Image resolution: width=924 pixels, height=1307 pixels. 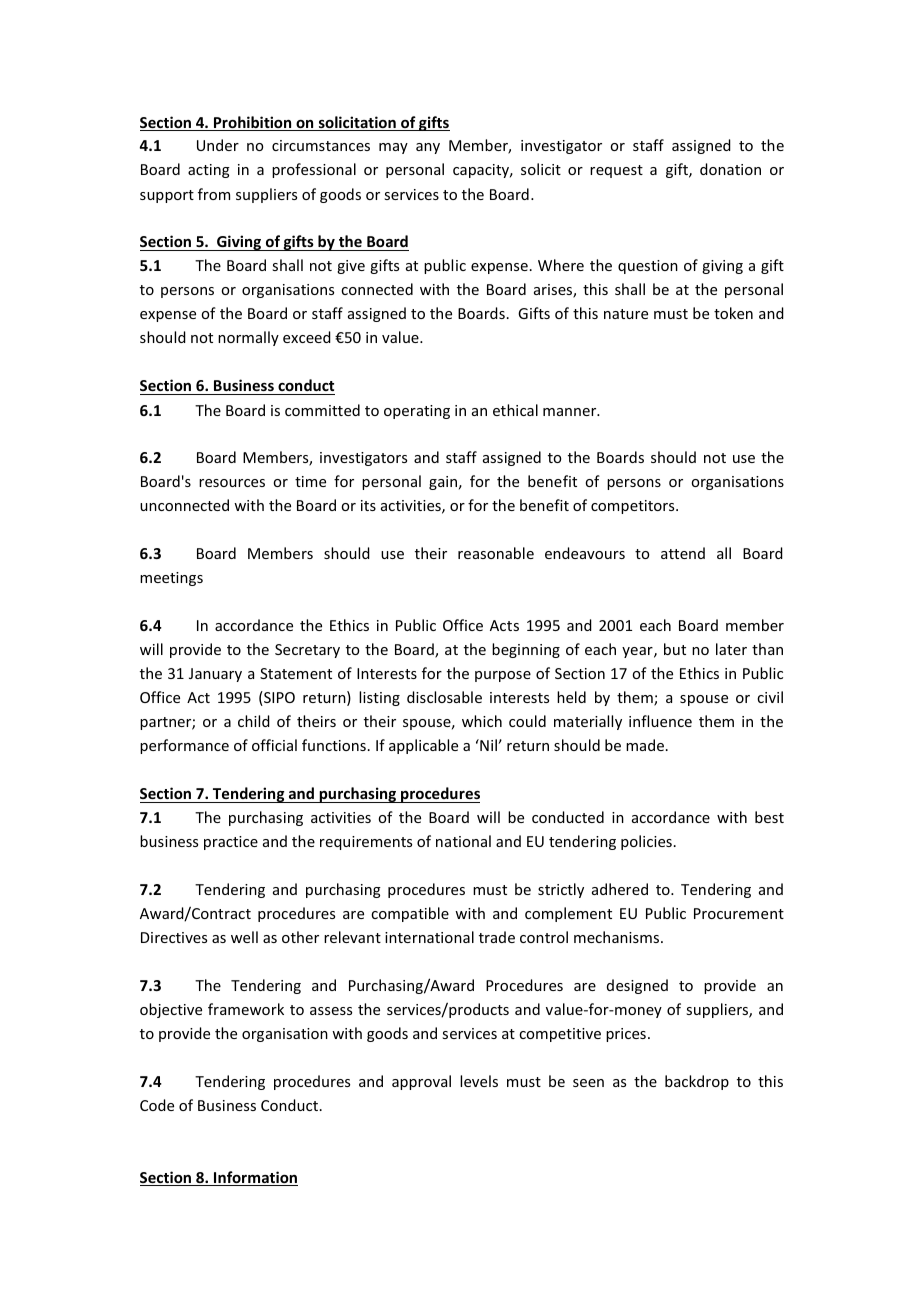 What do you see at coordinates (428, 148) in the page?
I see `any` at bounding box center [428, 148].
